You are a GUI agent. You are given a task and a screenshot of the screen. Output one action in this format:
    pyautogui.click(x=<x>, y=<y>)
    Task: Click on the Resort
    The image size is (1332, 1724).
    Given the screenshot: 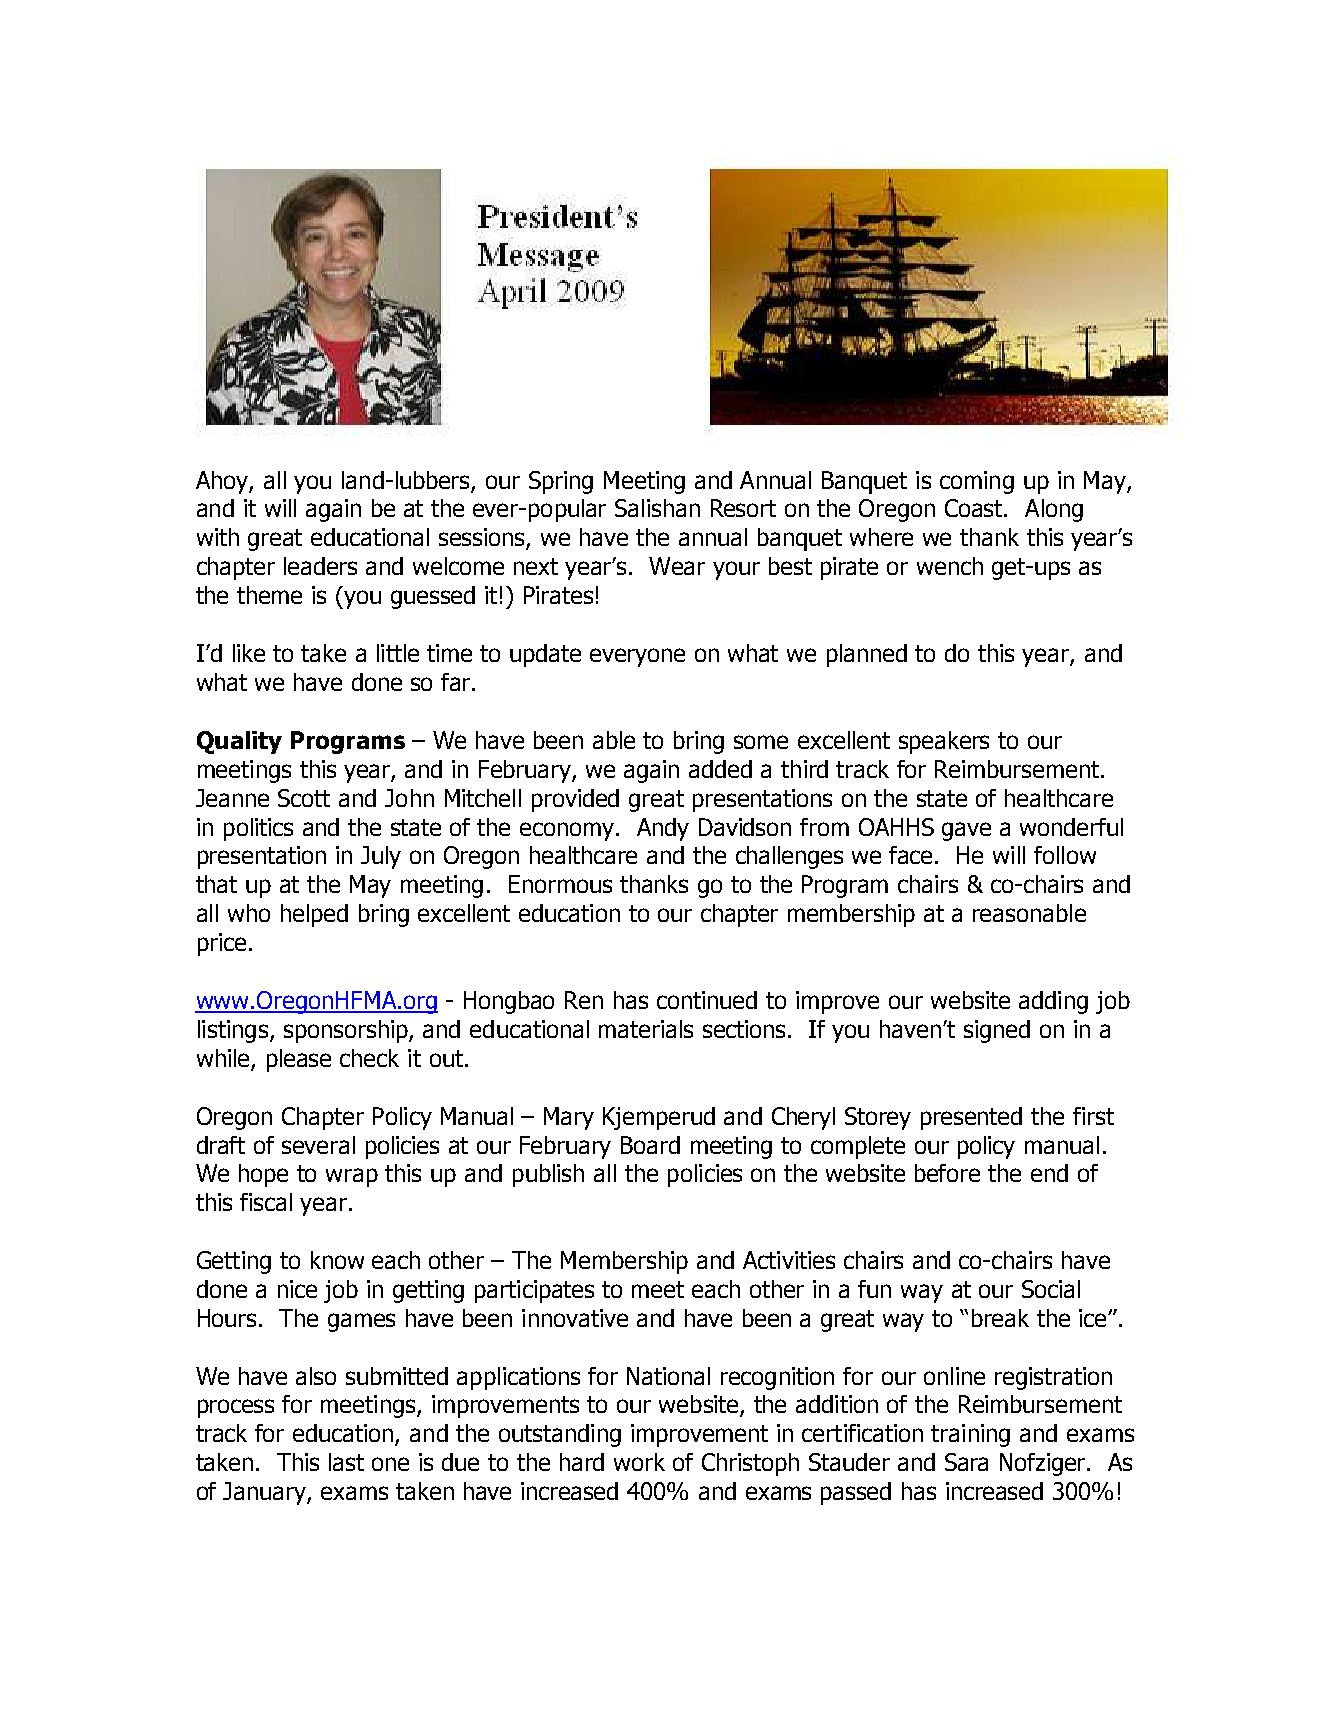 What is the action you would take?
    pyautogui.click(x=743, y=508)
